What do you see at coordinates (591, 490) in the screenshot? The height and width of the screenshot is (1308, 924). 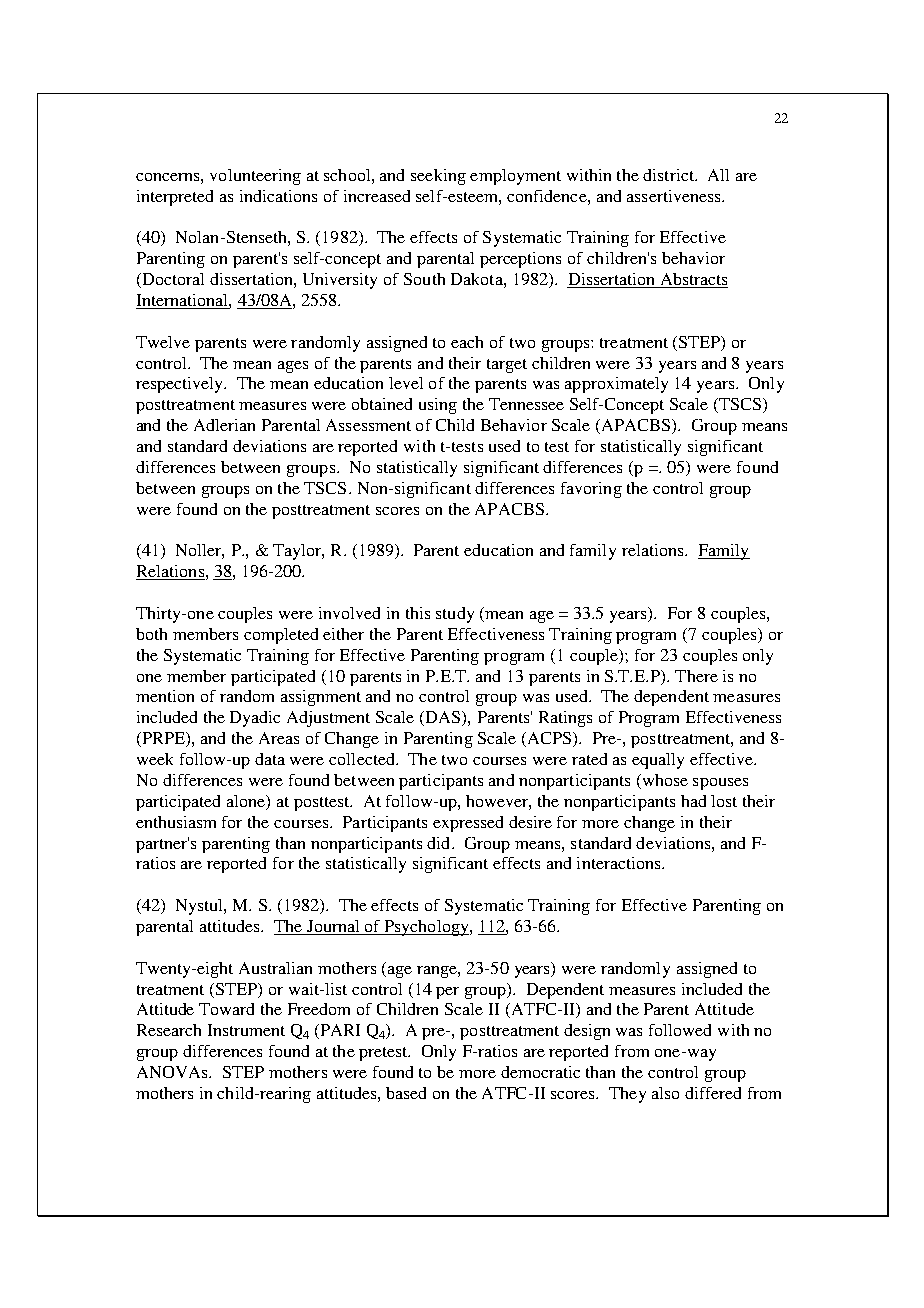 I see `favoring` at bounding box center [591, 490].
